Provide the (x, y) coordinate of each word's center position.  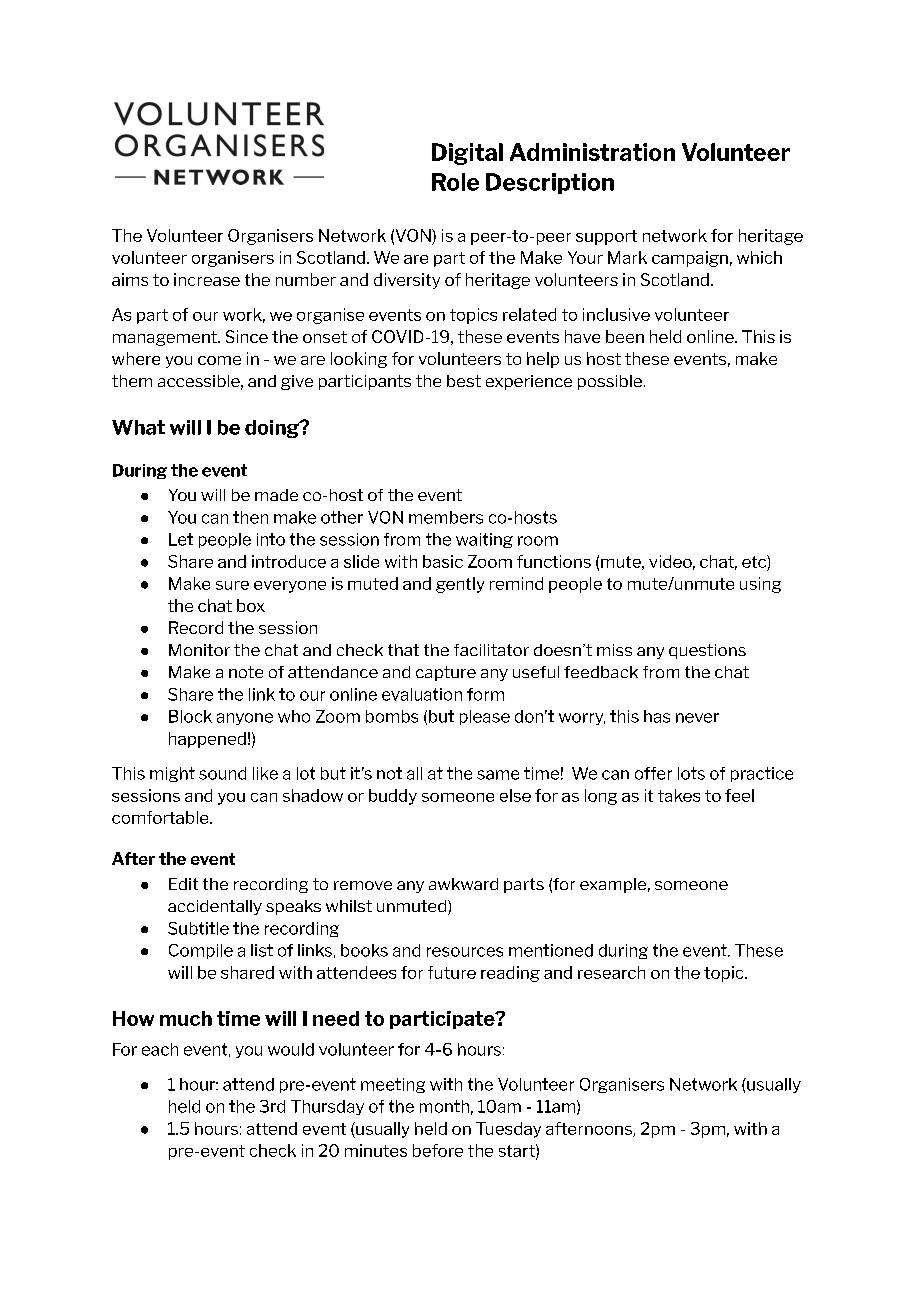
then (250, 517)
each (160, 1049)
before (438, 1150)
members (446, 517)
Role (455, 182)
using (760, 585)
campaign (690, 259)
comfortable (161, 817)
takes (679, 795)
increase (207, 279)
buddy (393, 797)
